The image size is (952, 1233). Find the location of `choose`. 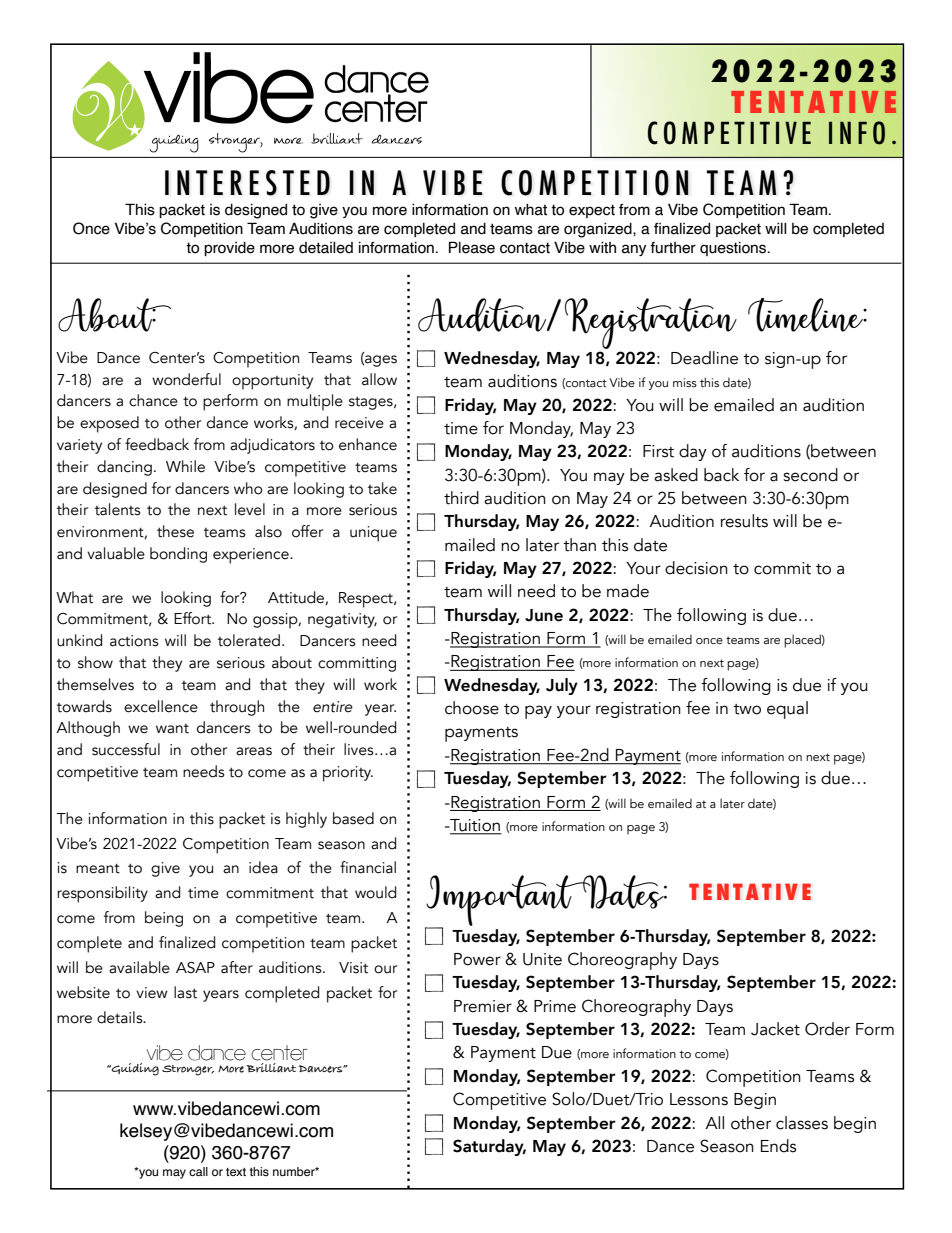

choose is located at coordinates (472, 708).
